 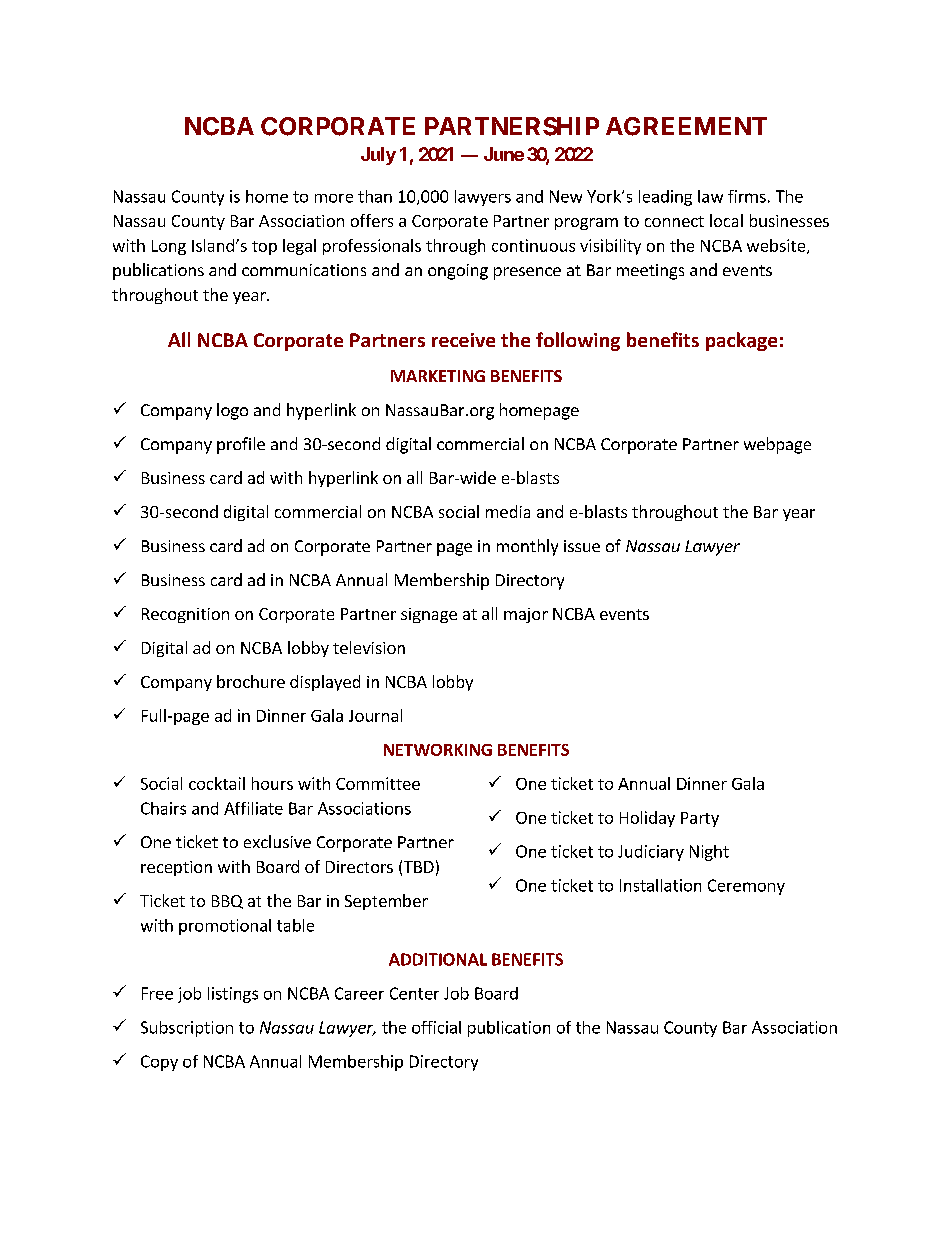 What do you see at coordinates (334, 198) in the screenshot?
I see `more` at bounding box center [334, 198].
